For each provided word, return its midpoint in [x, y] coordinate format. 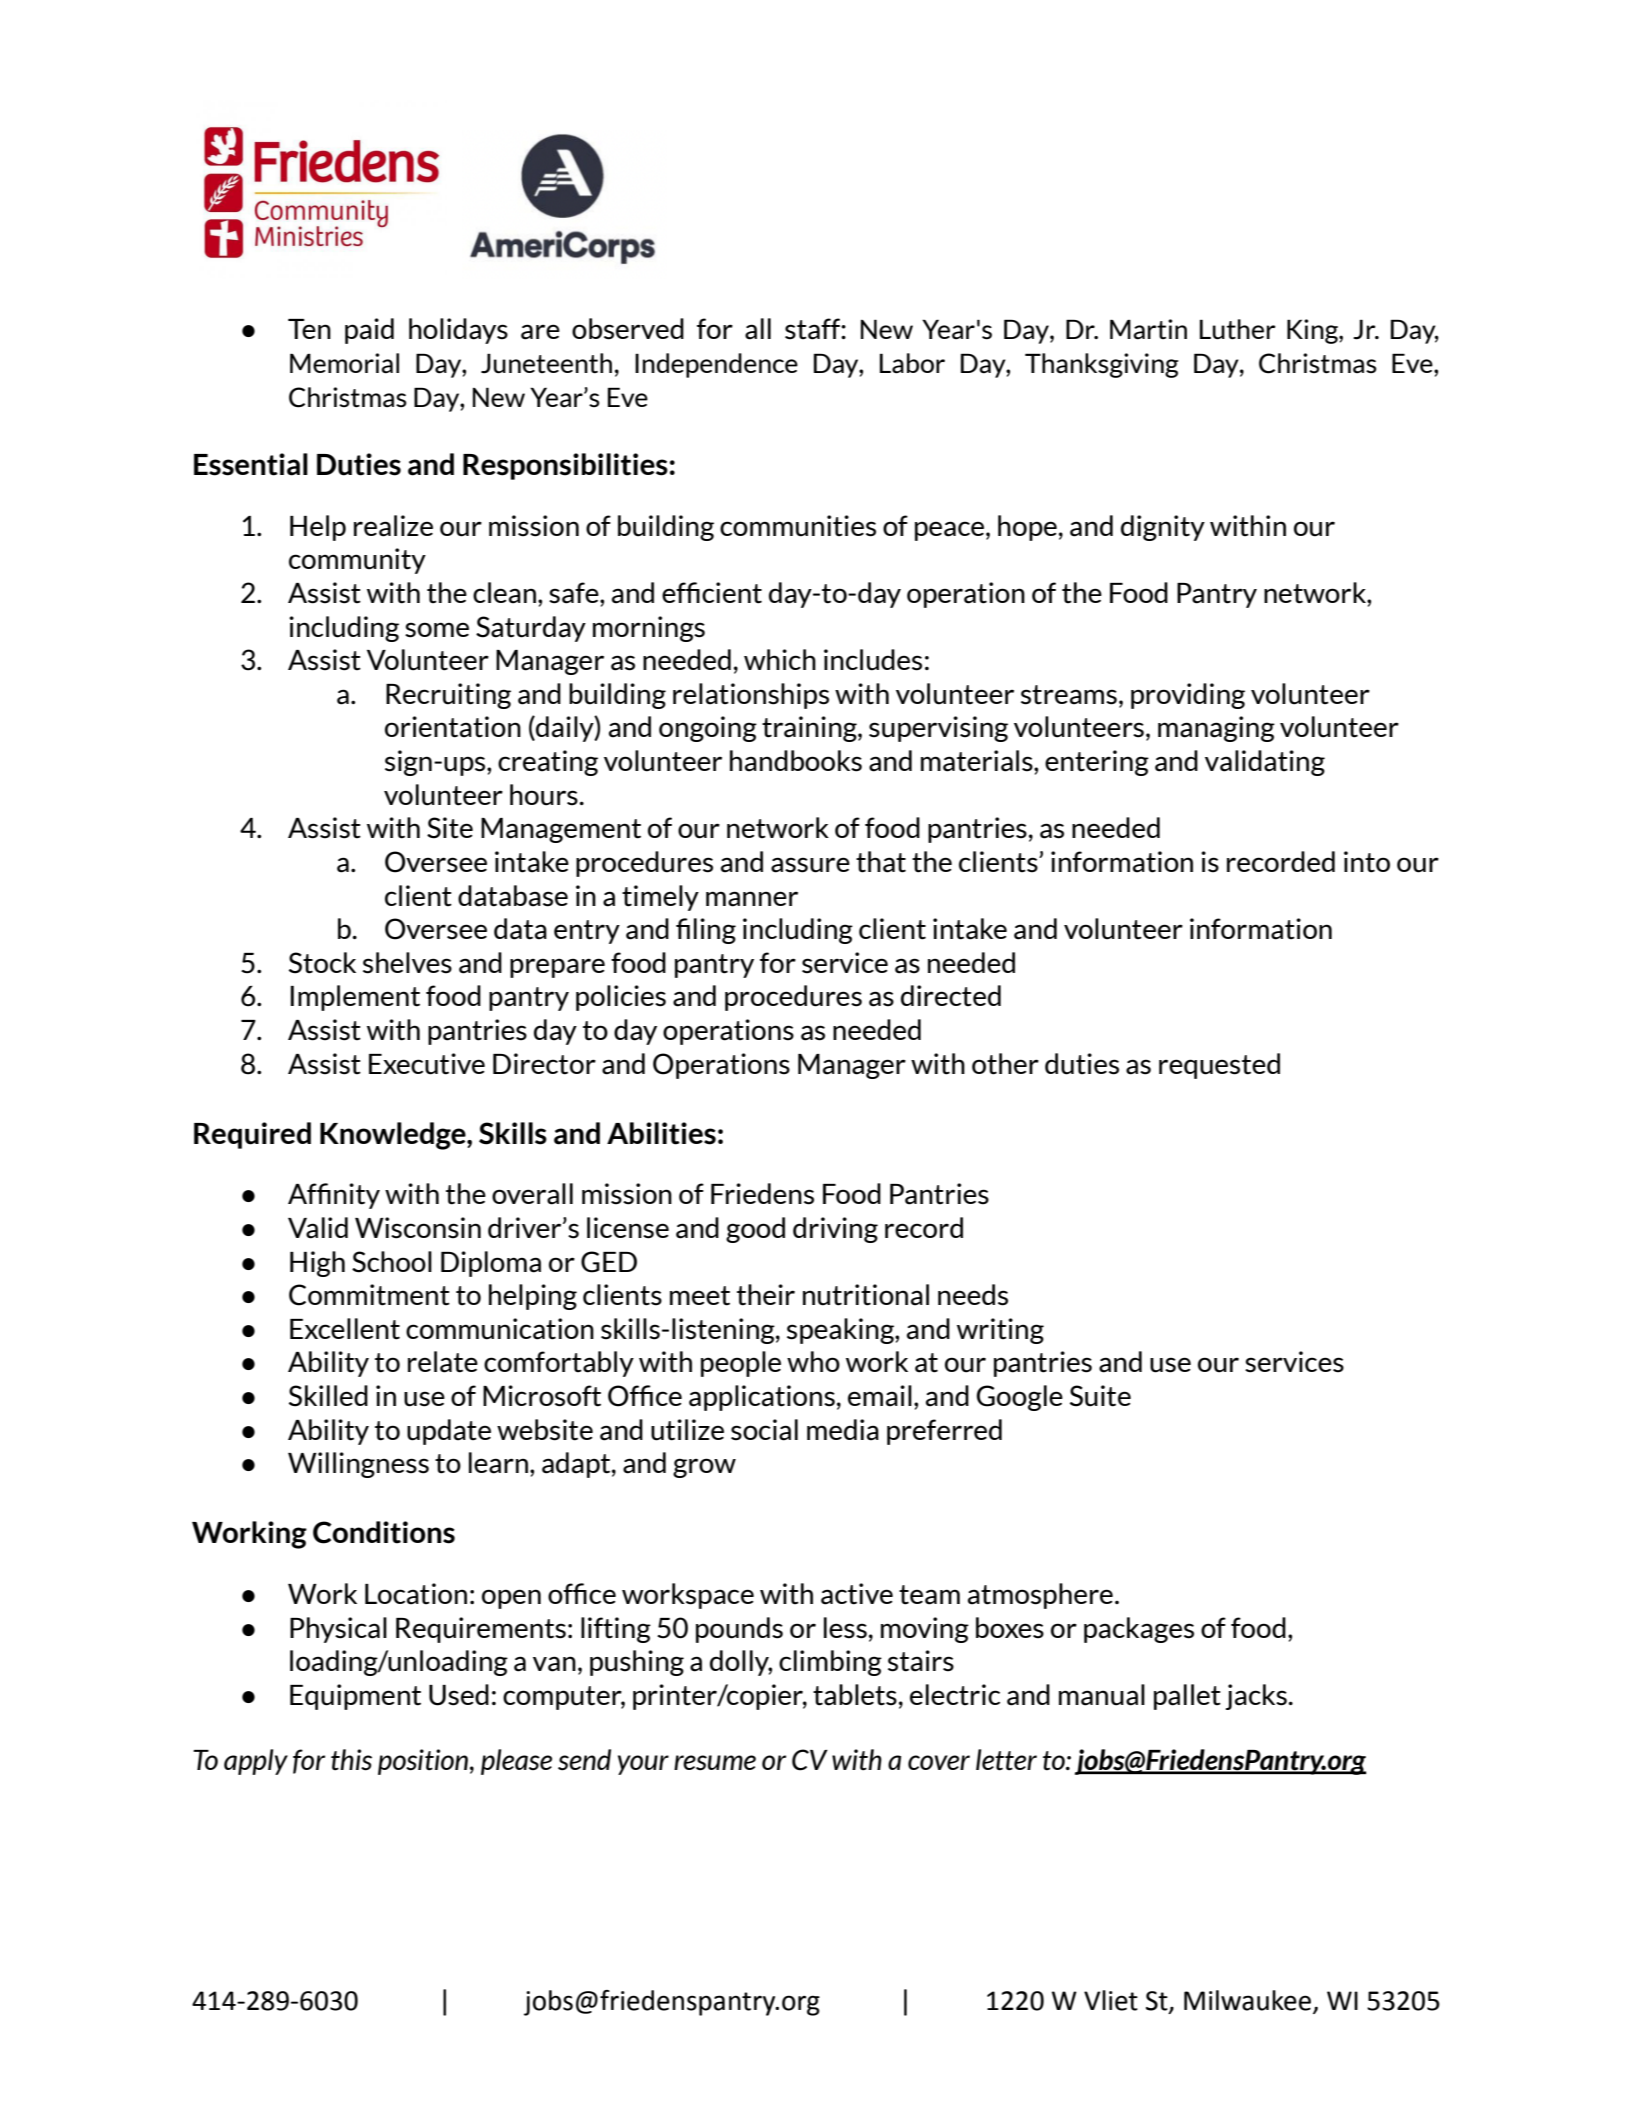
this [351, 1760]
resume [715, 1763]
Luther [1238, 329]
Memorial [344, 363]
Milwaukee [1247, 2000]
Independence [716, 365]
